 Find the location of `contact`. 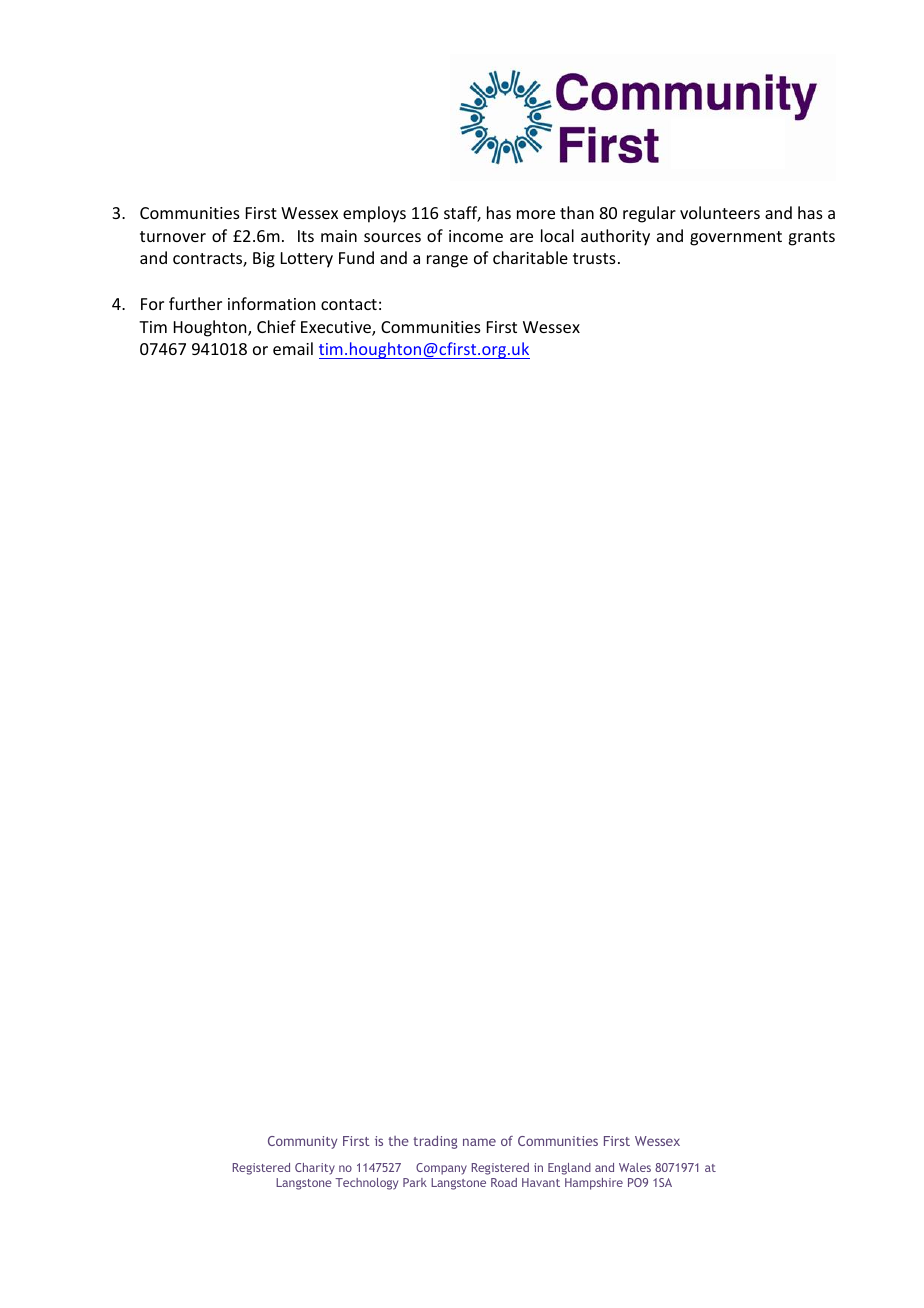

contact is located at coordinates (349, 304).
